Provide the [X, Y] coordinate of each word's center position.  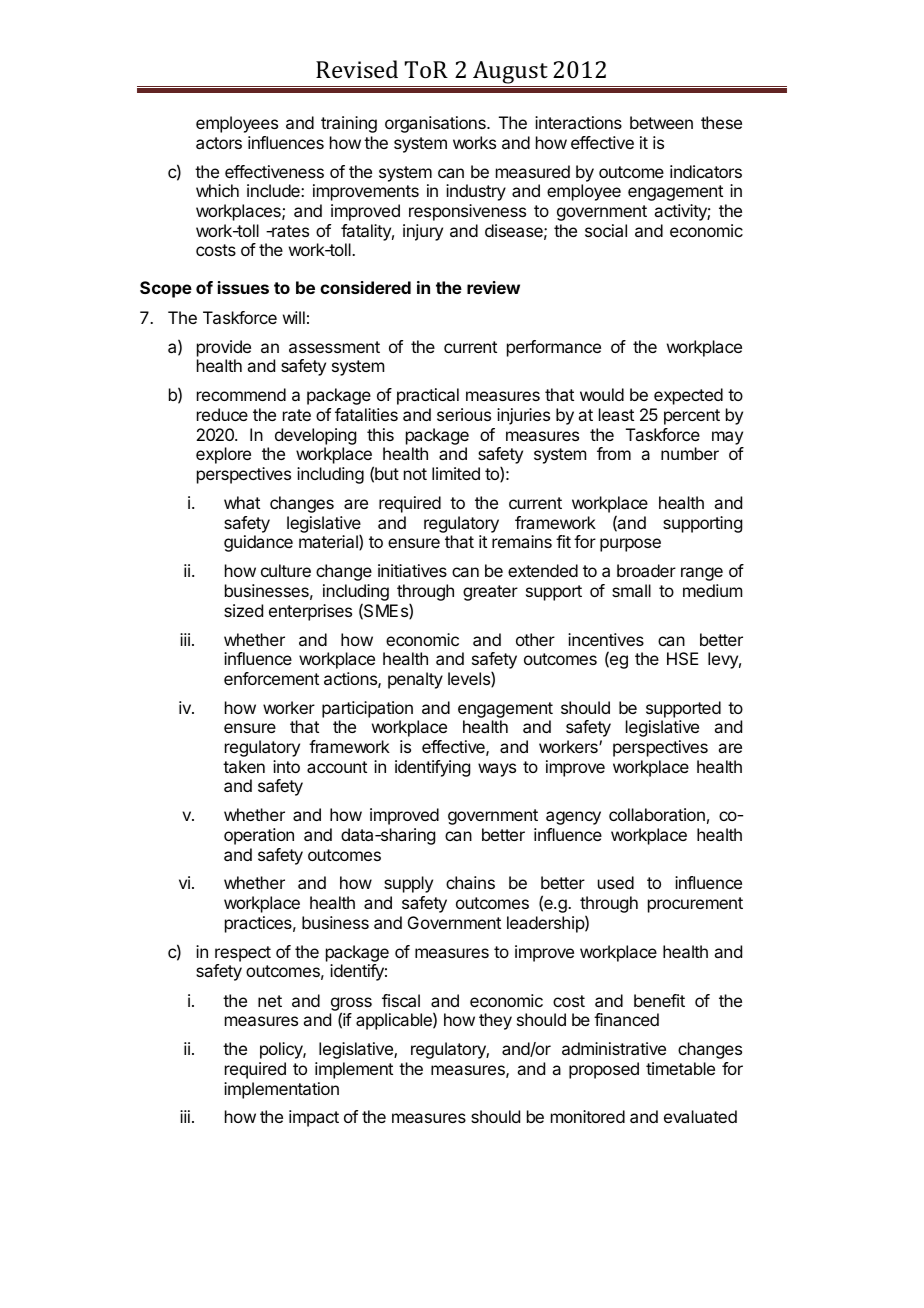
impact [314, 1118]
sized [243, 610]
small [631, 590]
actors [219, 143]
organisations [436, 124]
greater [490, 593]
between [661, 122]
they [495, 1021]
